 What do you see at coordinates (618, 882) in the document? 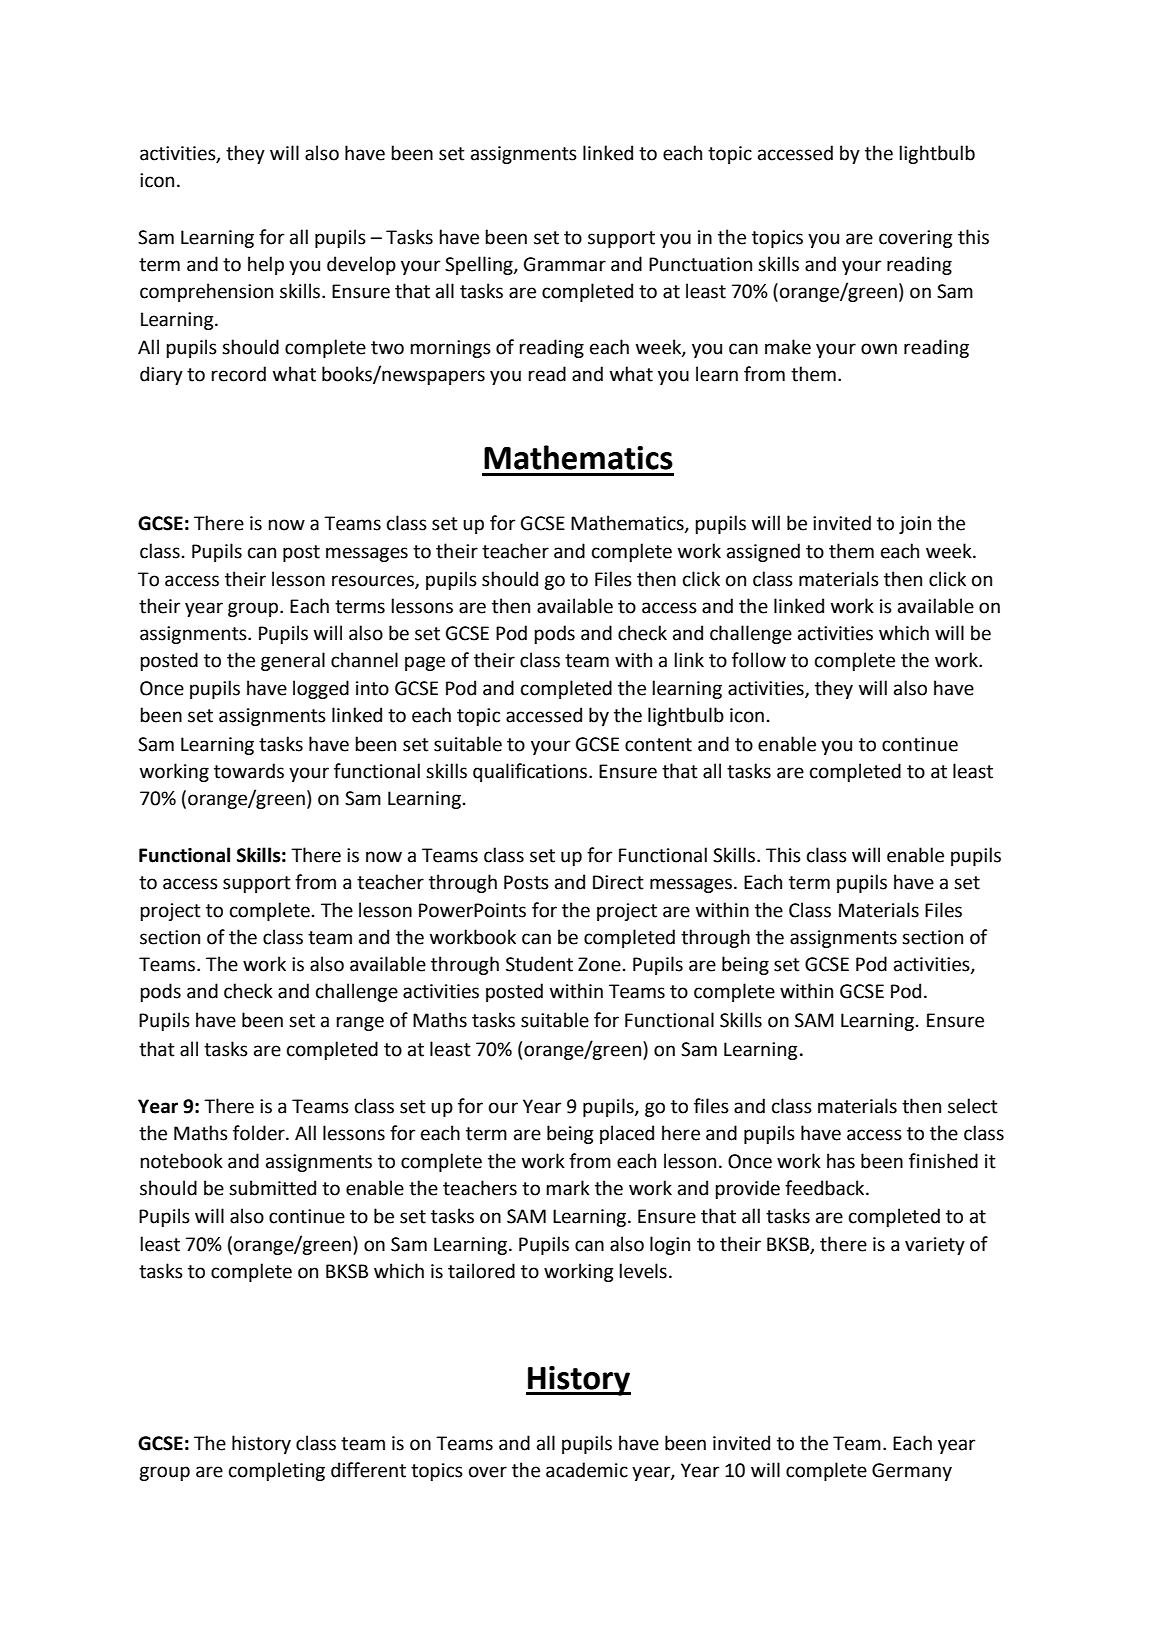
I see `Direct` at bounding box center [618, 882].
